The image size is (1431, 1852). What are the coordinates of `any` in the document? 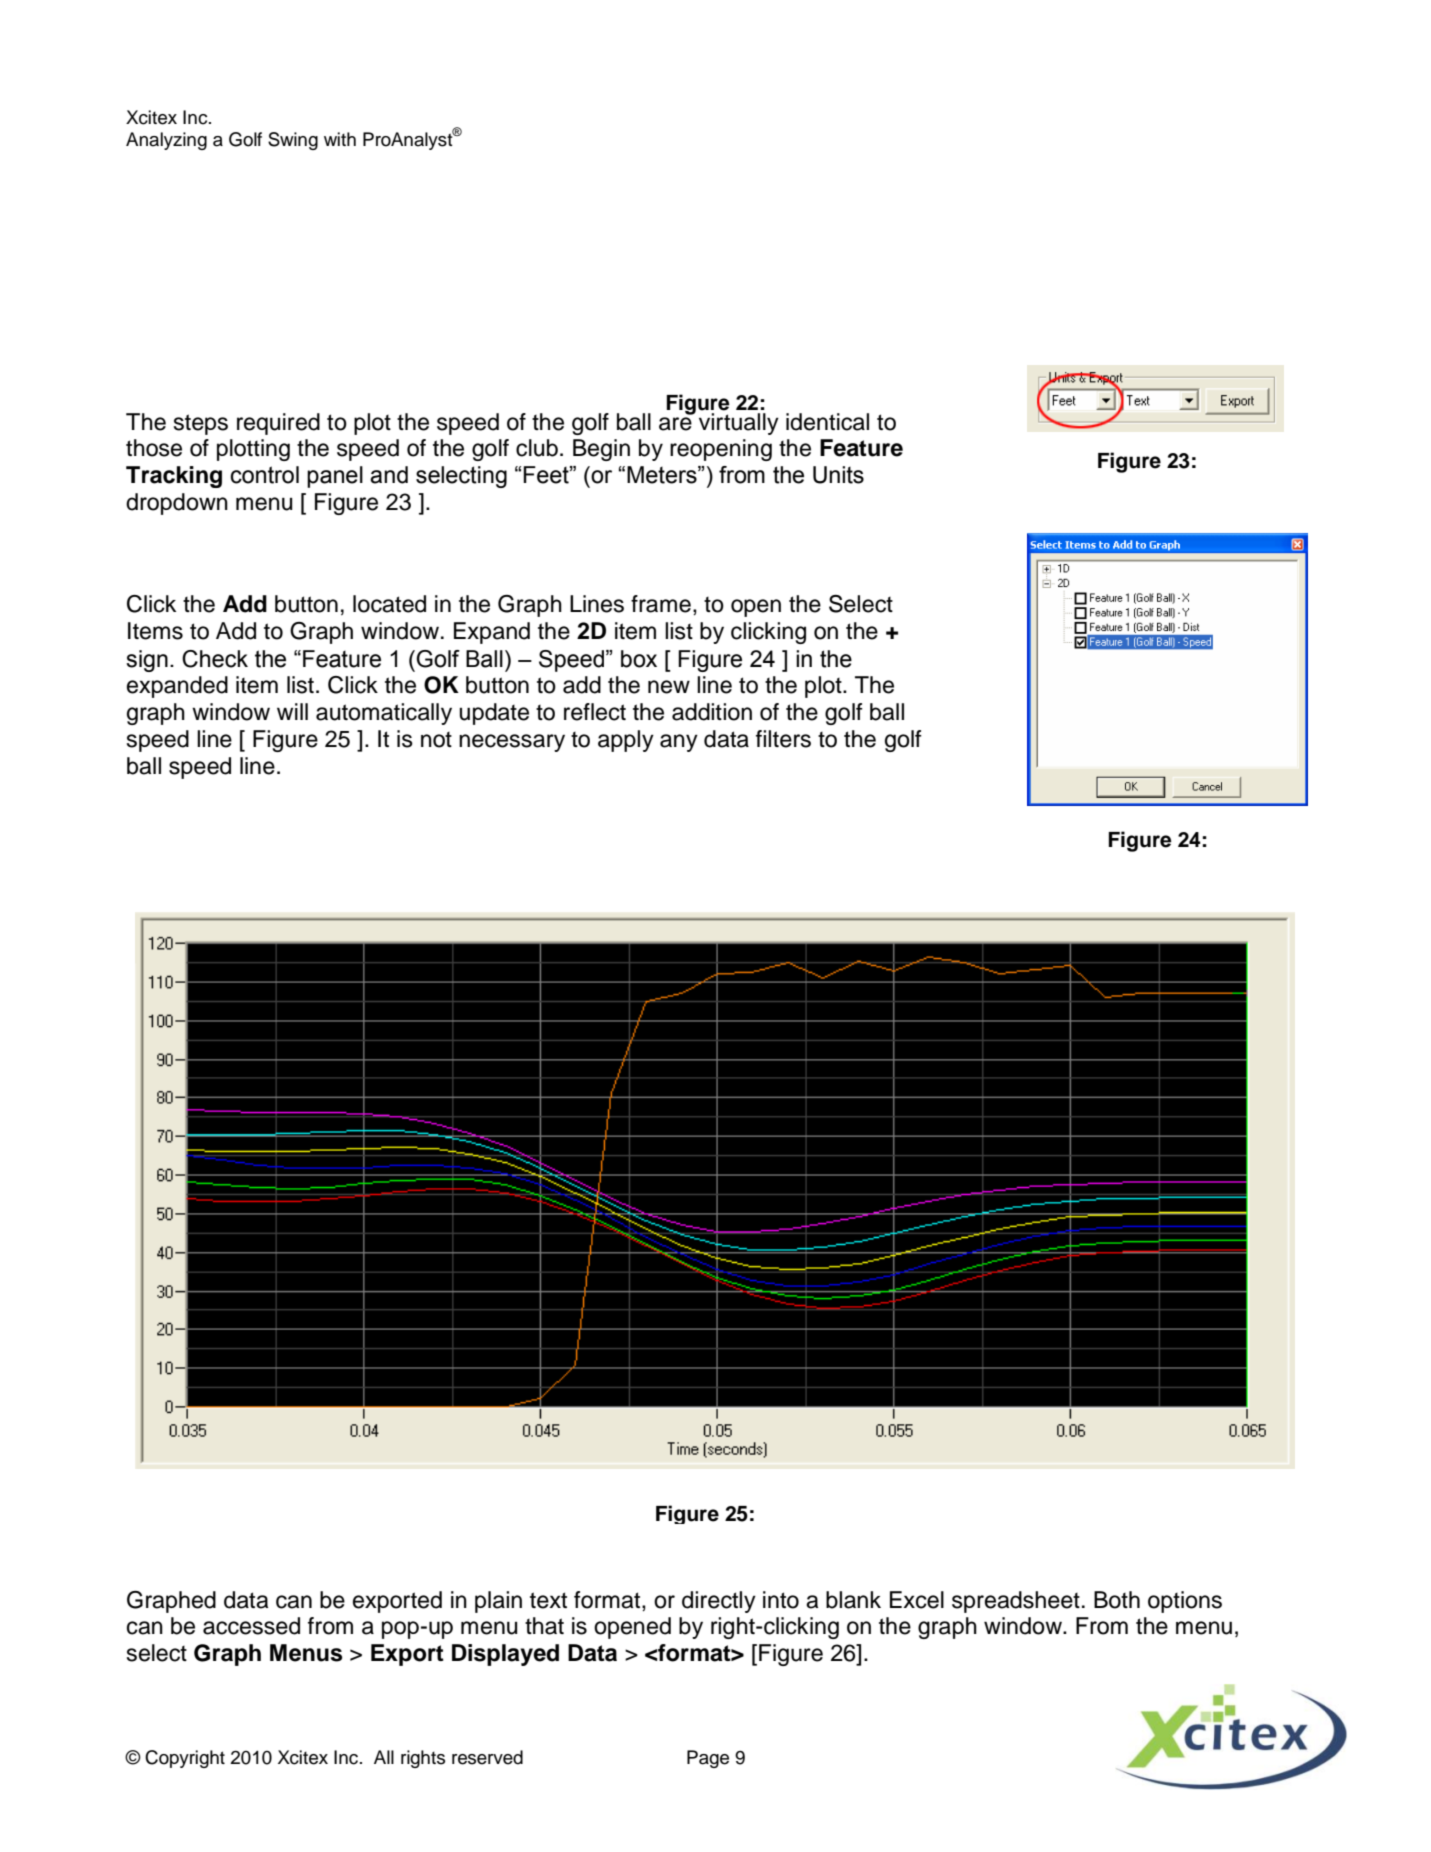 It's located at (679, 743).
